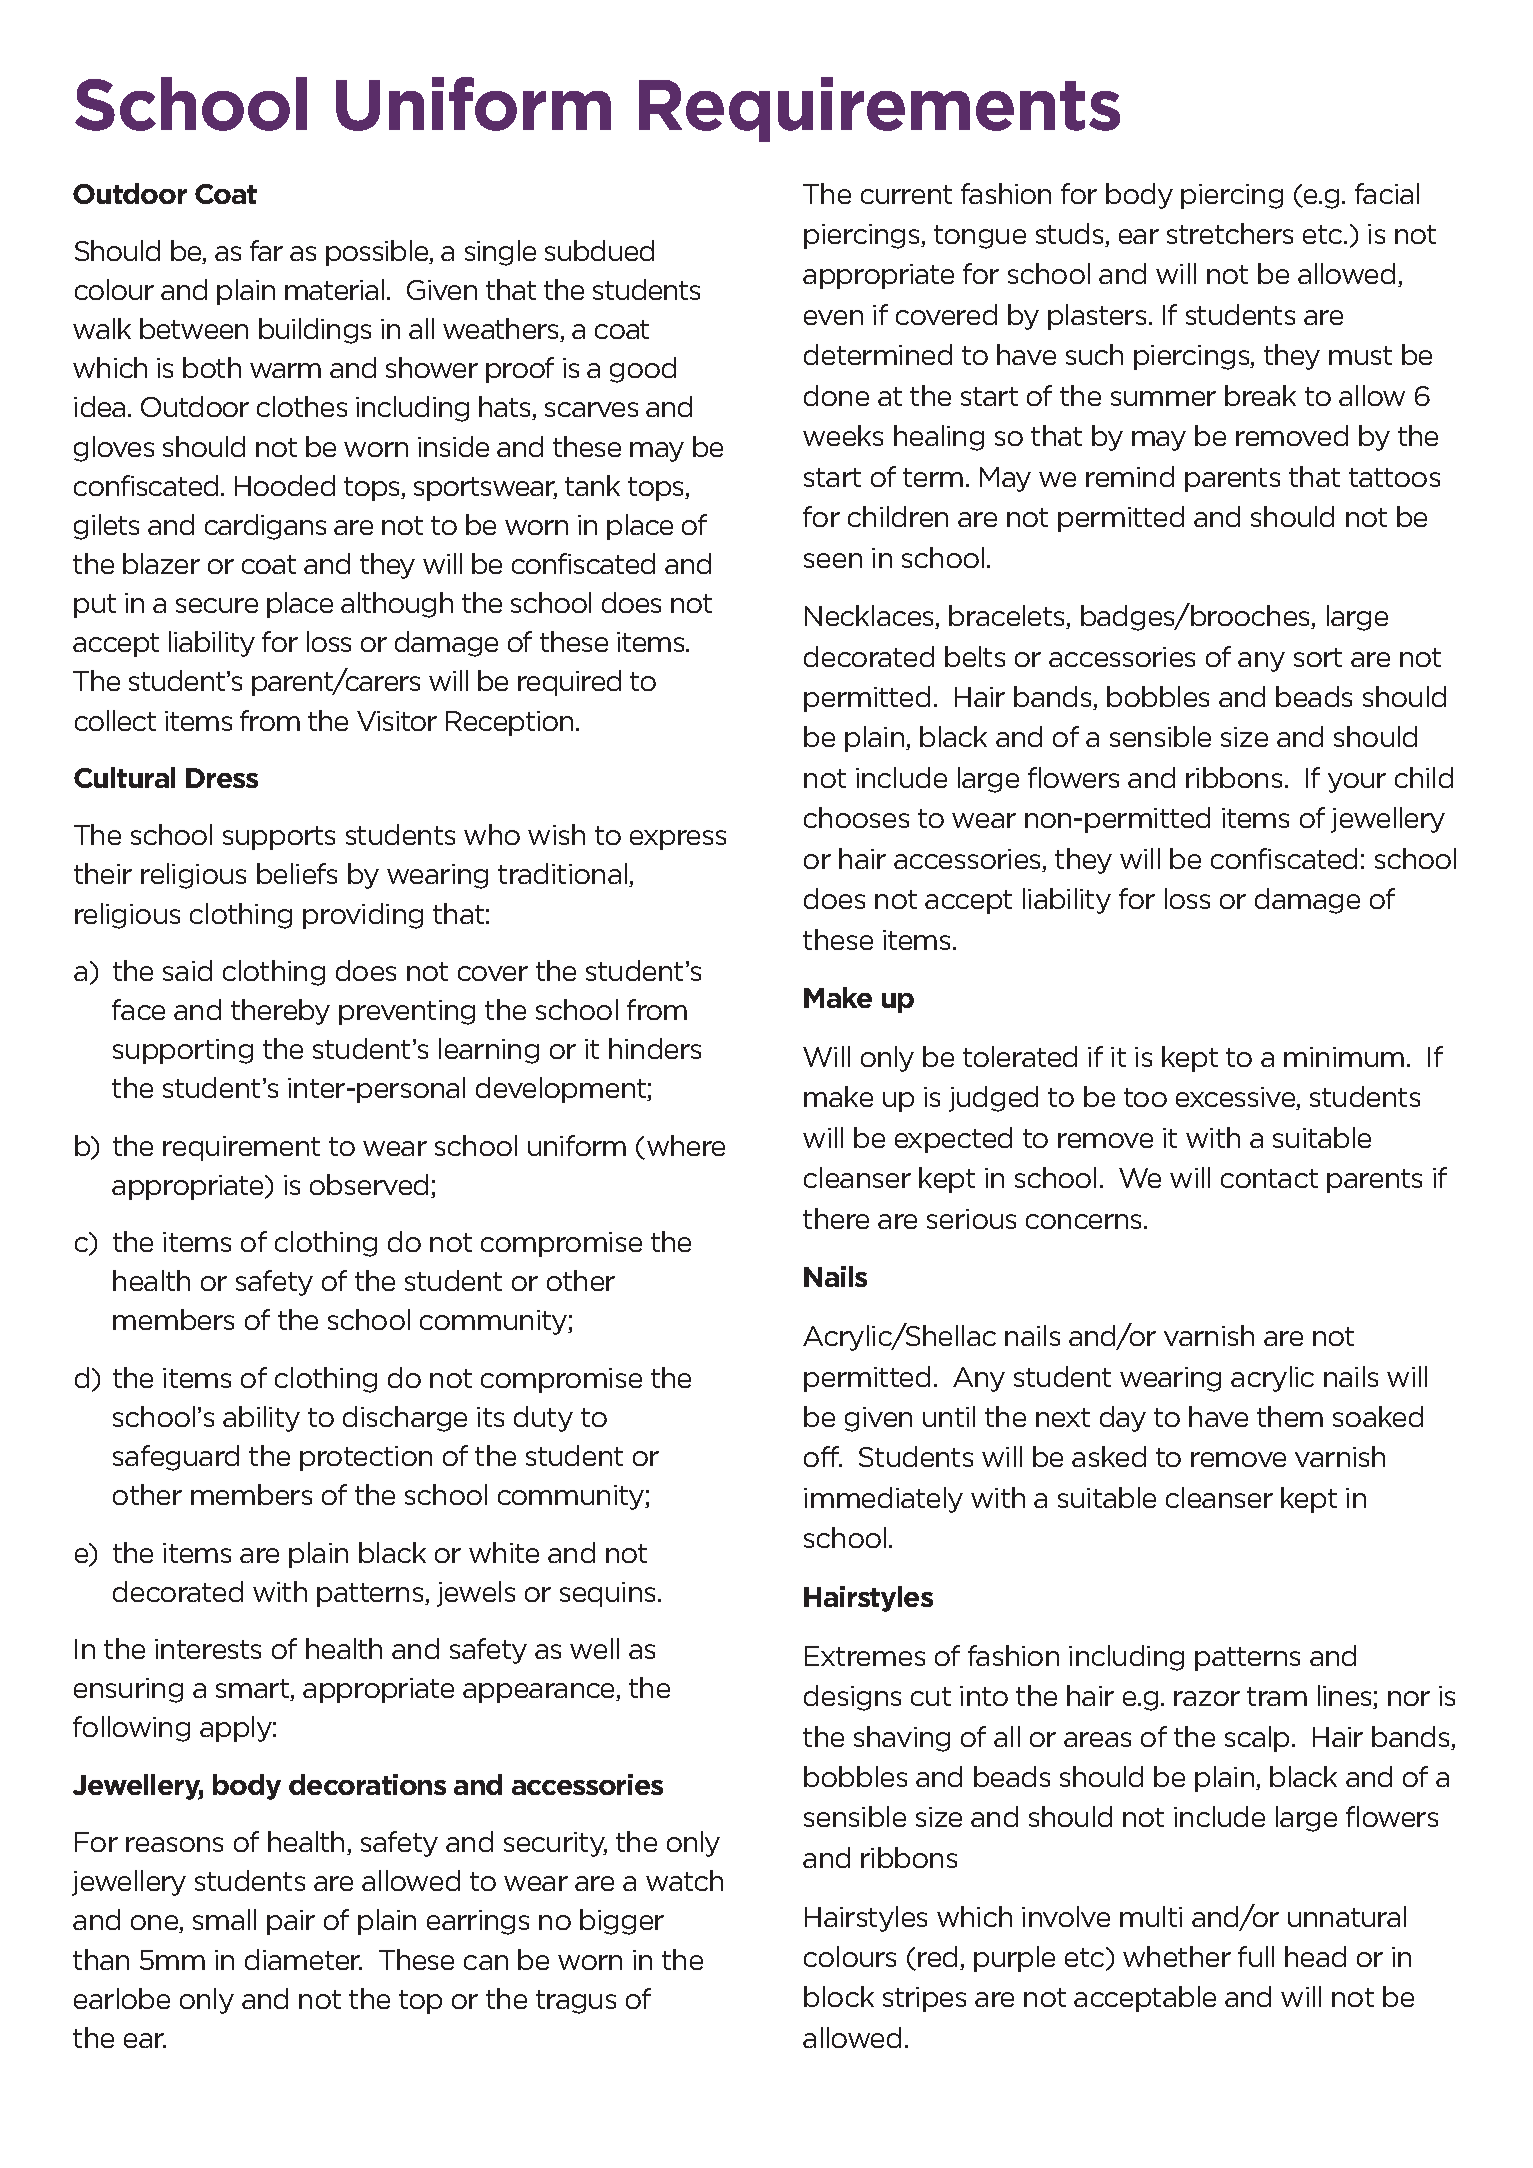 The width and height of the image is (1533, 2168). Describe the element at coordinates (183, 1051) in the image. I see `supporting` at that location.
